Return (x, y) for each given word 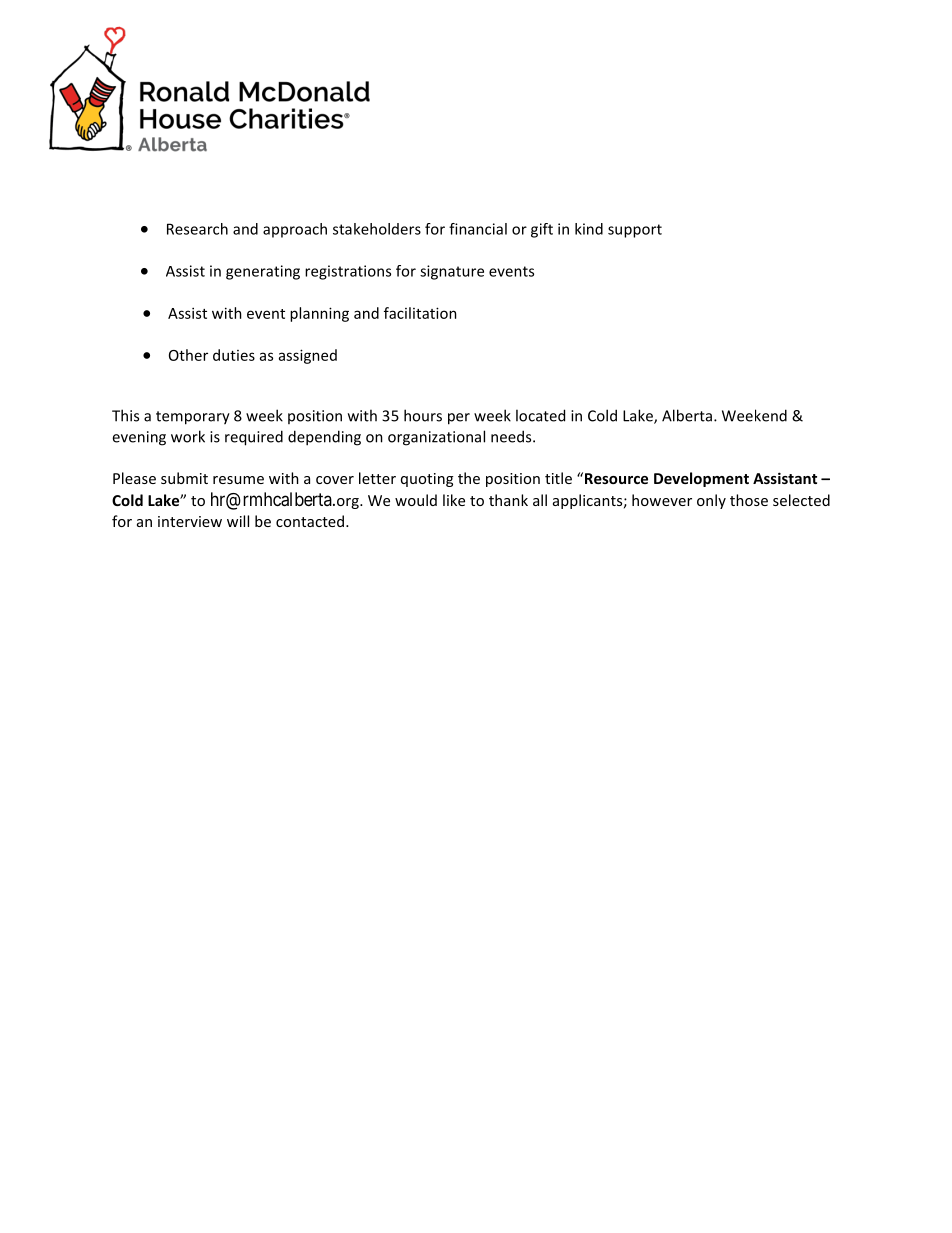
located (540, 415)
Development (701, 479)
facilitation (420, 313)
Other (188, 355)
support (635, 231)
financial (478, 229)
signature (452, 272)
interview (190, 521)
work (188, 436)
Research (197, 229)
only (711, 501)
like (454, 500)
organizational (436, 438)
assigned (308, 356)
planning (319, 314)
